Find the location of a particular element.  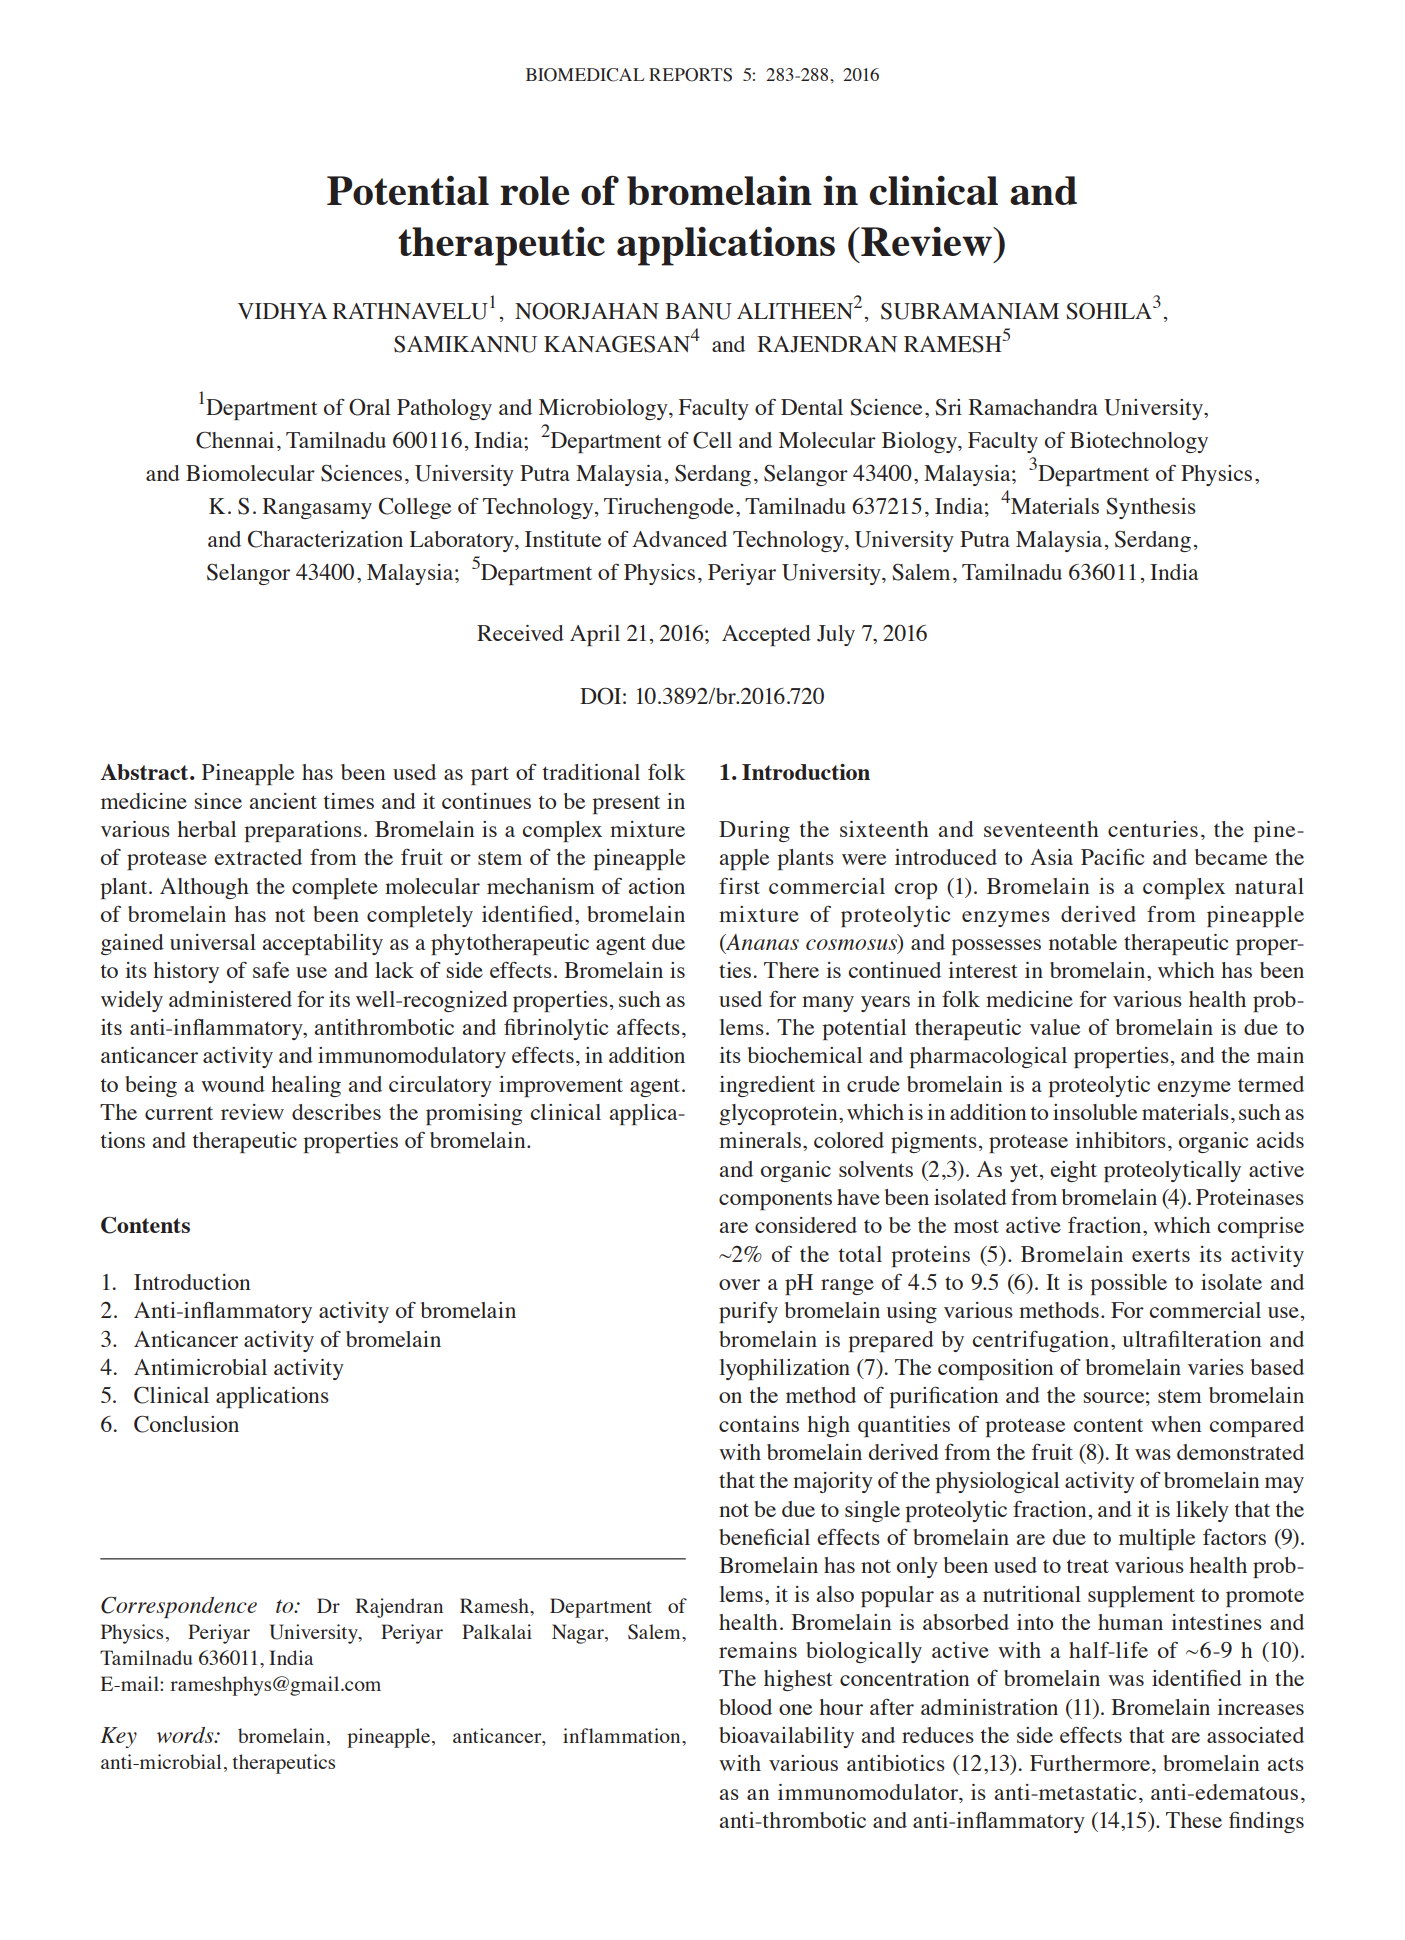

safe is located at coordinates (271, 969).
